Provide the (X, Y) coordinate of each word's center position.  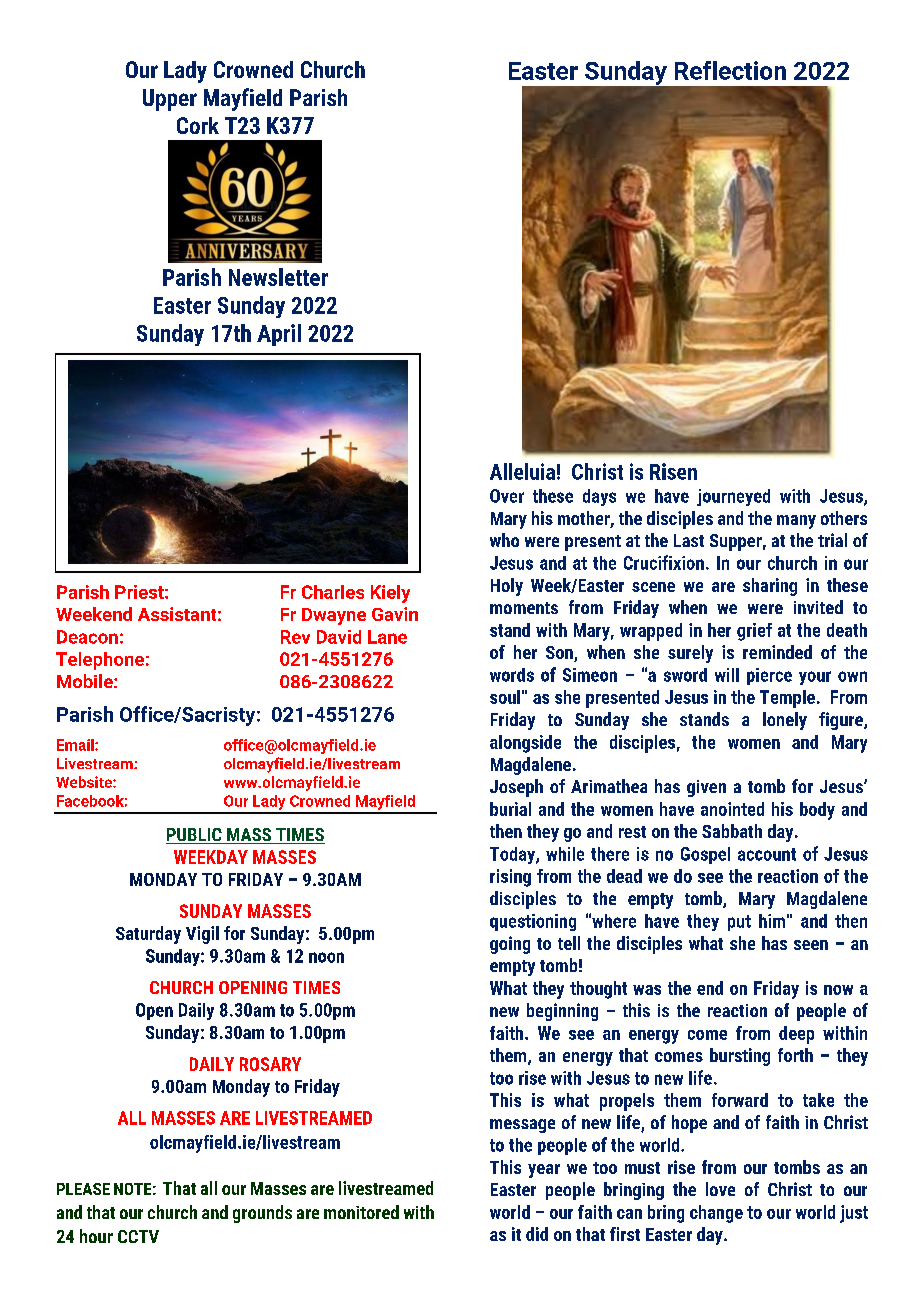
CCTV (138, 1236)
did (537, 1234)
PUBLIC (195, 836)
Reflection (730, 70)
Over (507, 496)
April (279, 335)
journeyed (733, 497)
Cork (198, 125)
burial (510, 809)
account (767, 854)
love (720, 1189)
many (796, 522)
